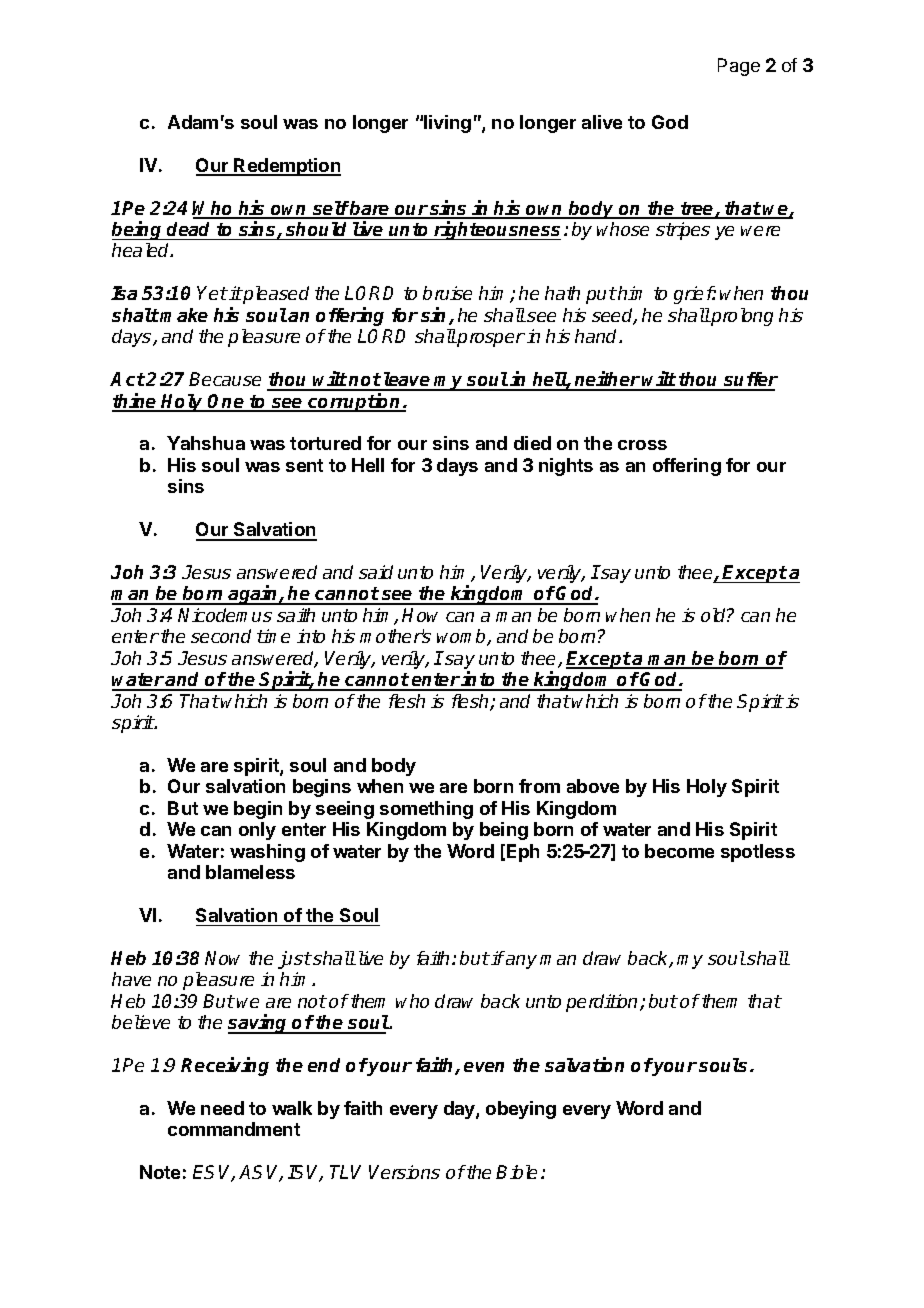 Image resolution: width=924 pixels, height=1308 pixels. What do you see at coordinates (642, 445) in the screenshot?
I see `cross` at bounding box center [642, 445].
